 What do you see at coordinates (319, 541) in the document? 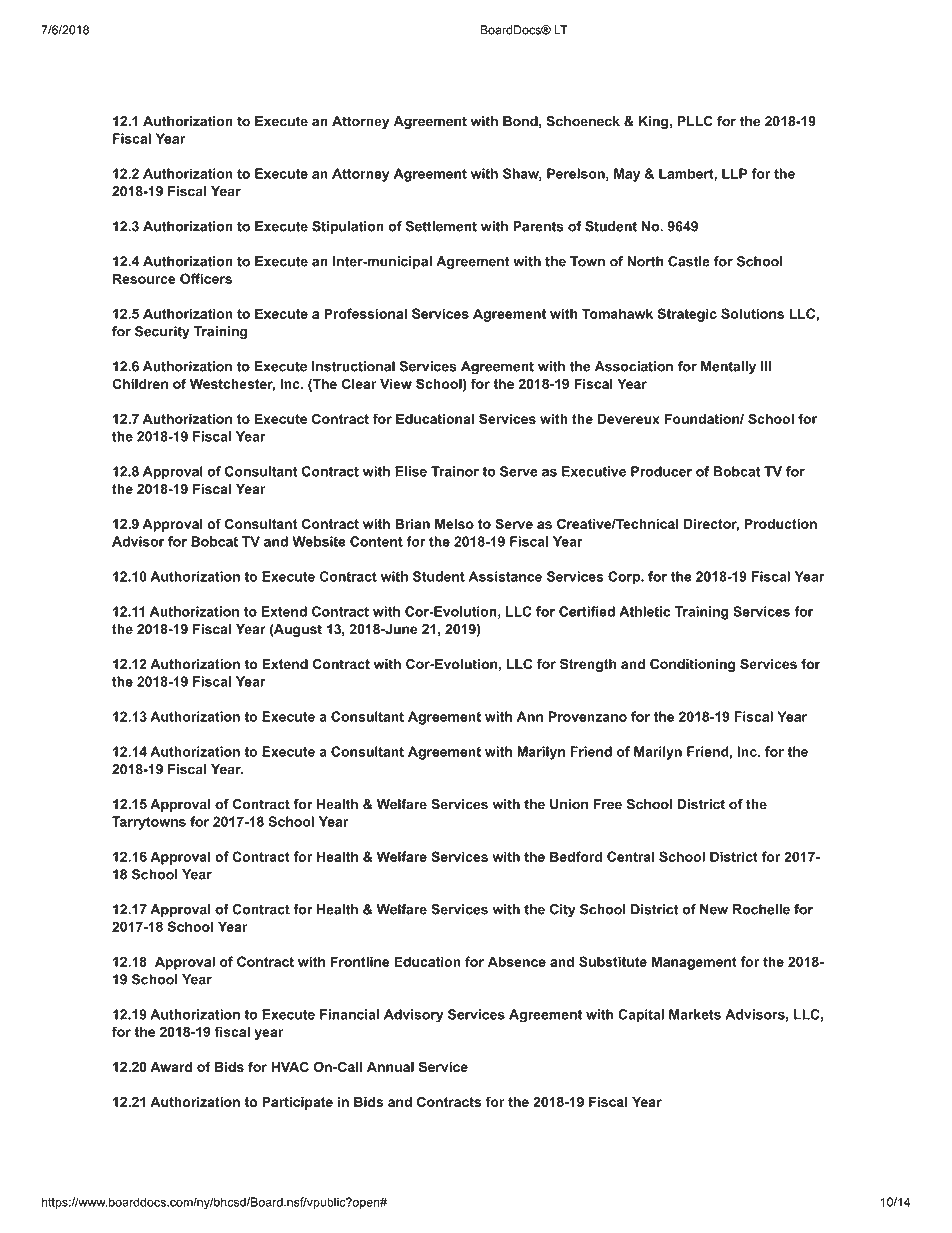
I see `Website` at bounding box center [319, 541].
